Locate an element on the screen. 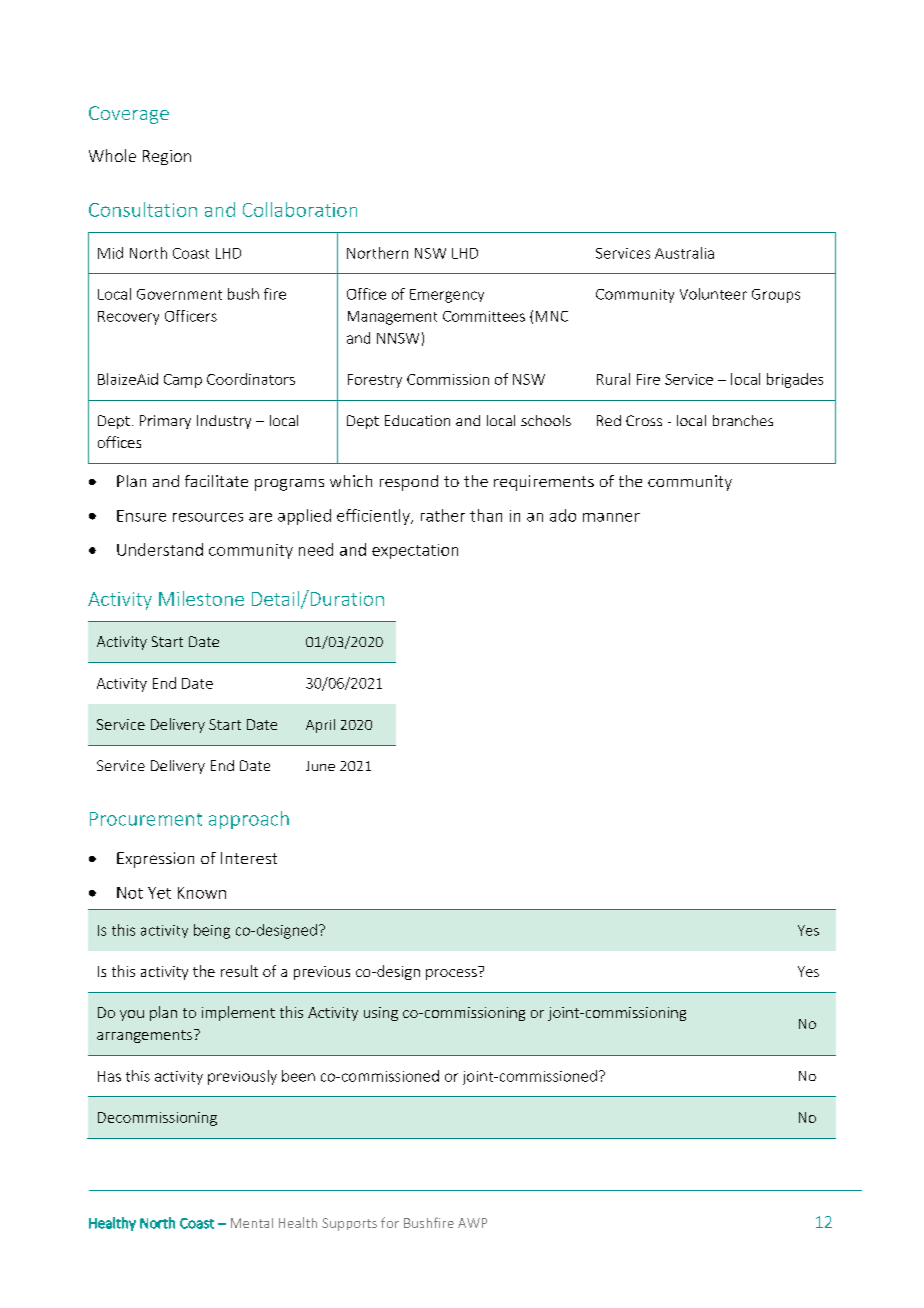 The width and height of the screenshot is (924, 1308). Australia is located at coordinates (684, 253).
